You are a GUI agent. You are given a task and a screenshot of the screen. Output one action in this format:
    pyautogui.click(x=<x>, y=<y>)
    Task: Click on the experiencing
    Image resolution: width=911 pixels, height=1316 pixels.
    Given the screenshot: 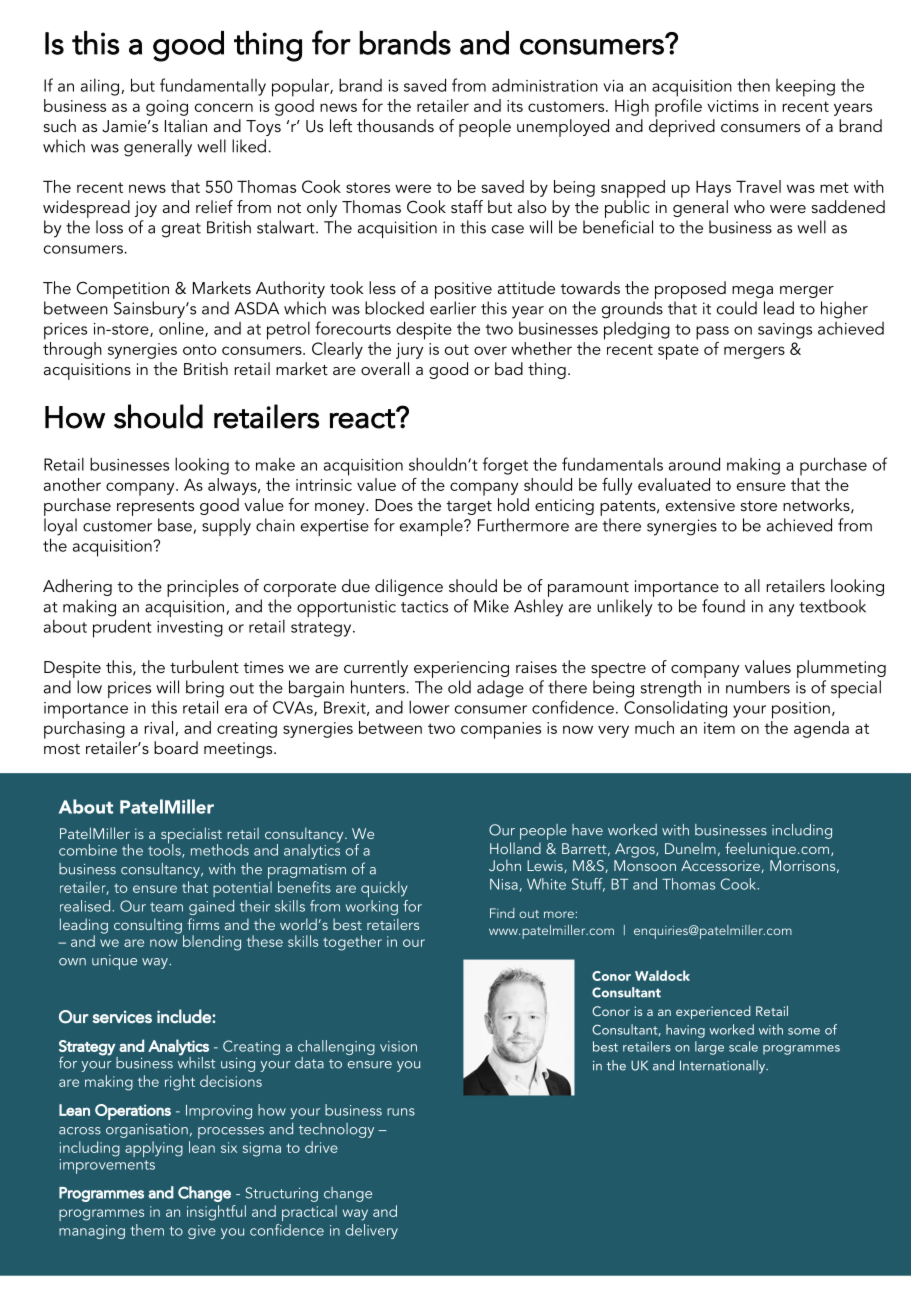 What is the action you would take?
    pyautogui.click(x=461, y=669)
